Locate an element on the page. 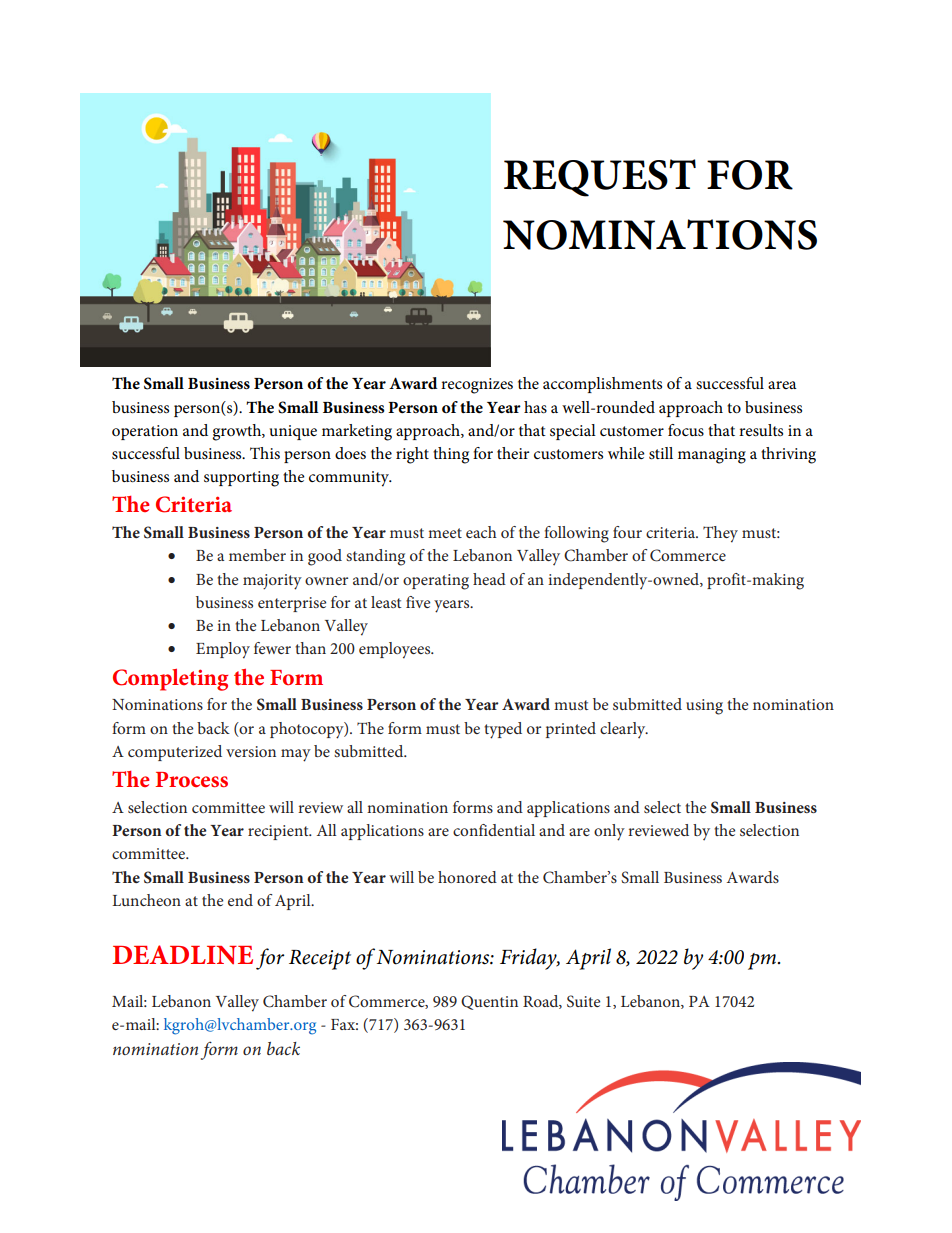 This document has height=1233, width=952. thing is located at coordinates (451, 455).
